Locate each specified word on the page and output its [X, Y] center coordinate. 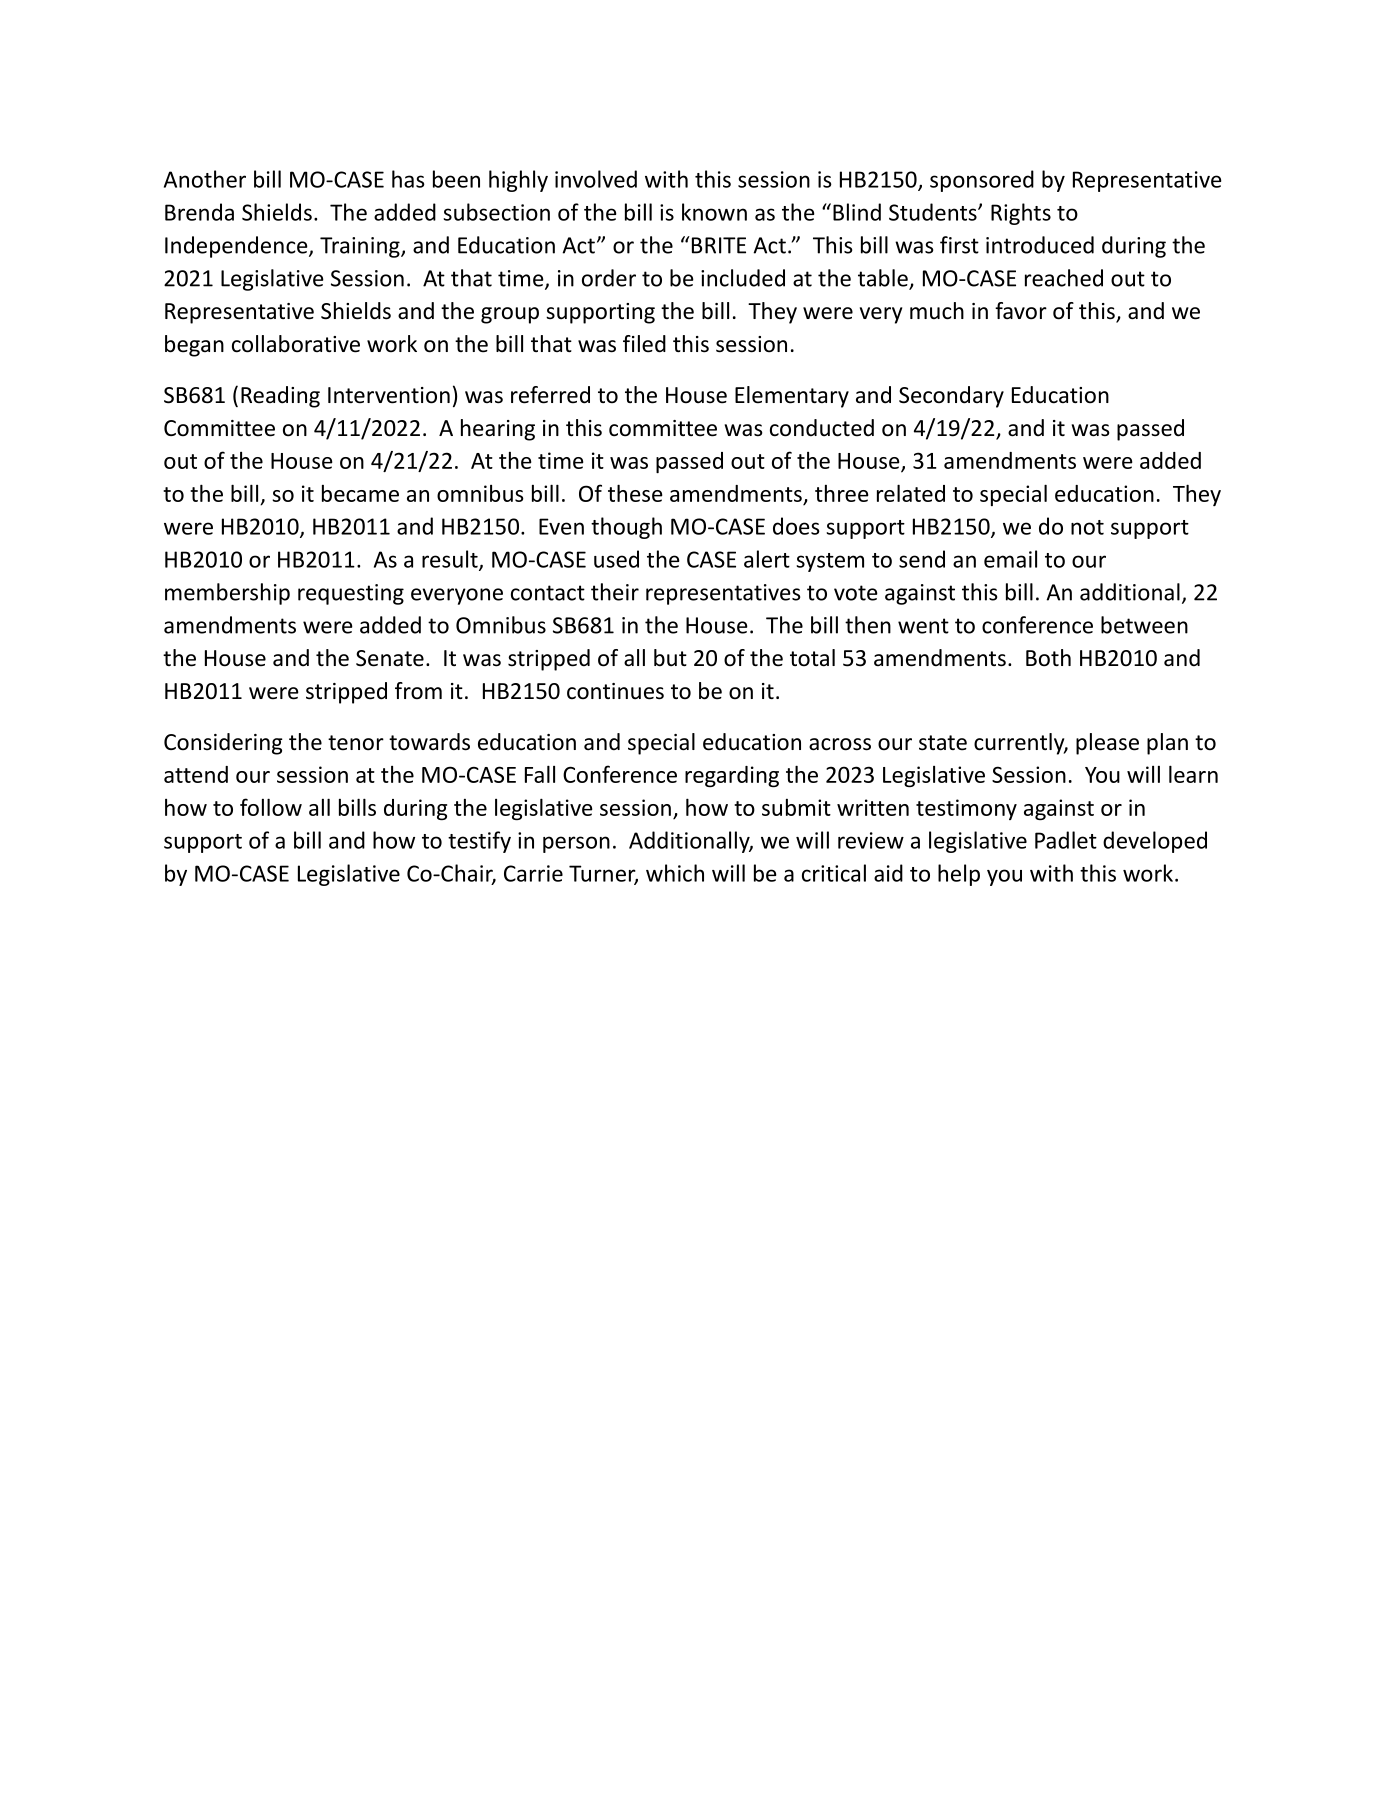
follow [271, 807]
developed [1155, 842]
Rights [1021, 214]
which [675, 873]
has [408, 179]
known [714, 212]
